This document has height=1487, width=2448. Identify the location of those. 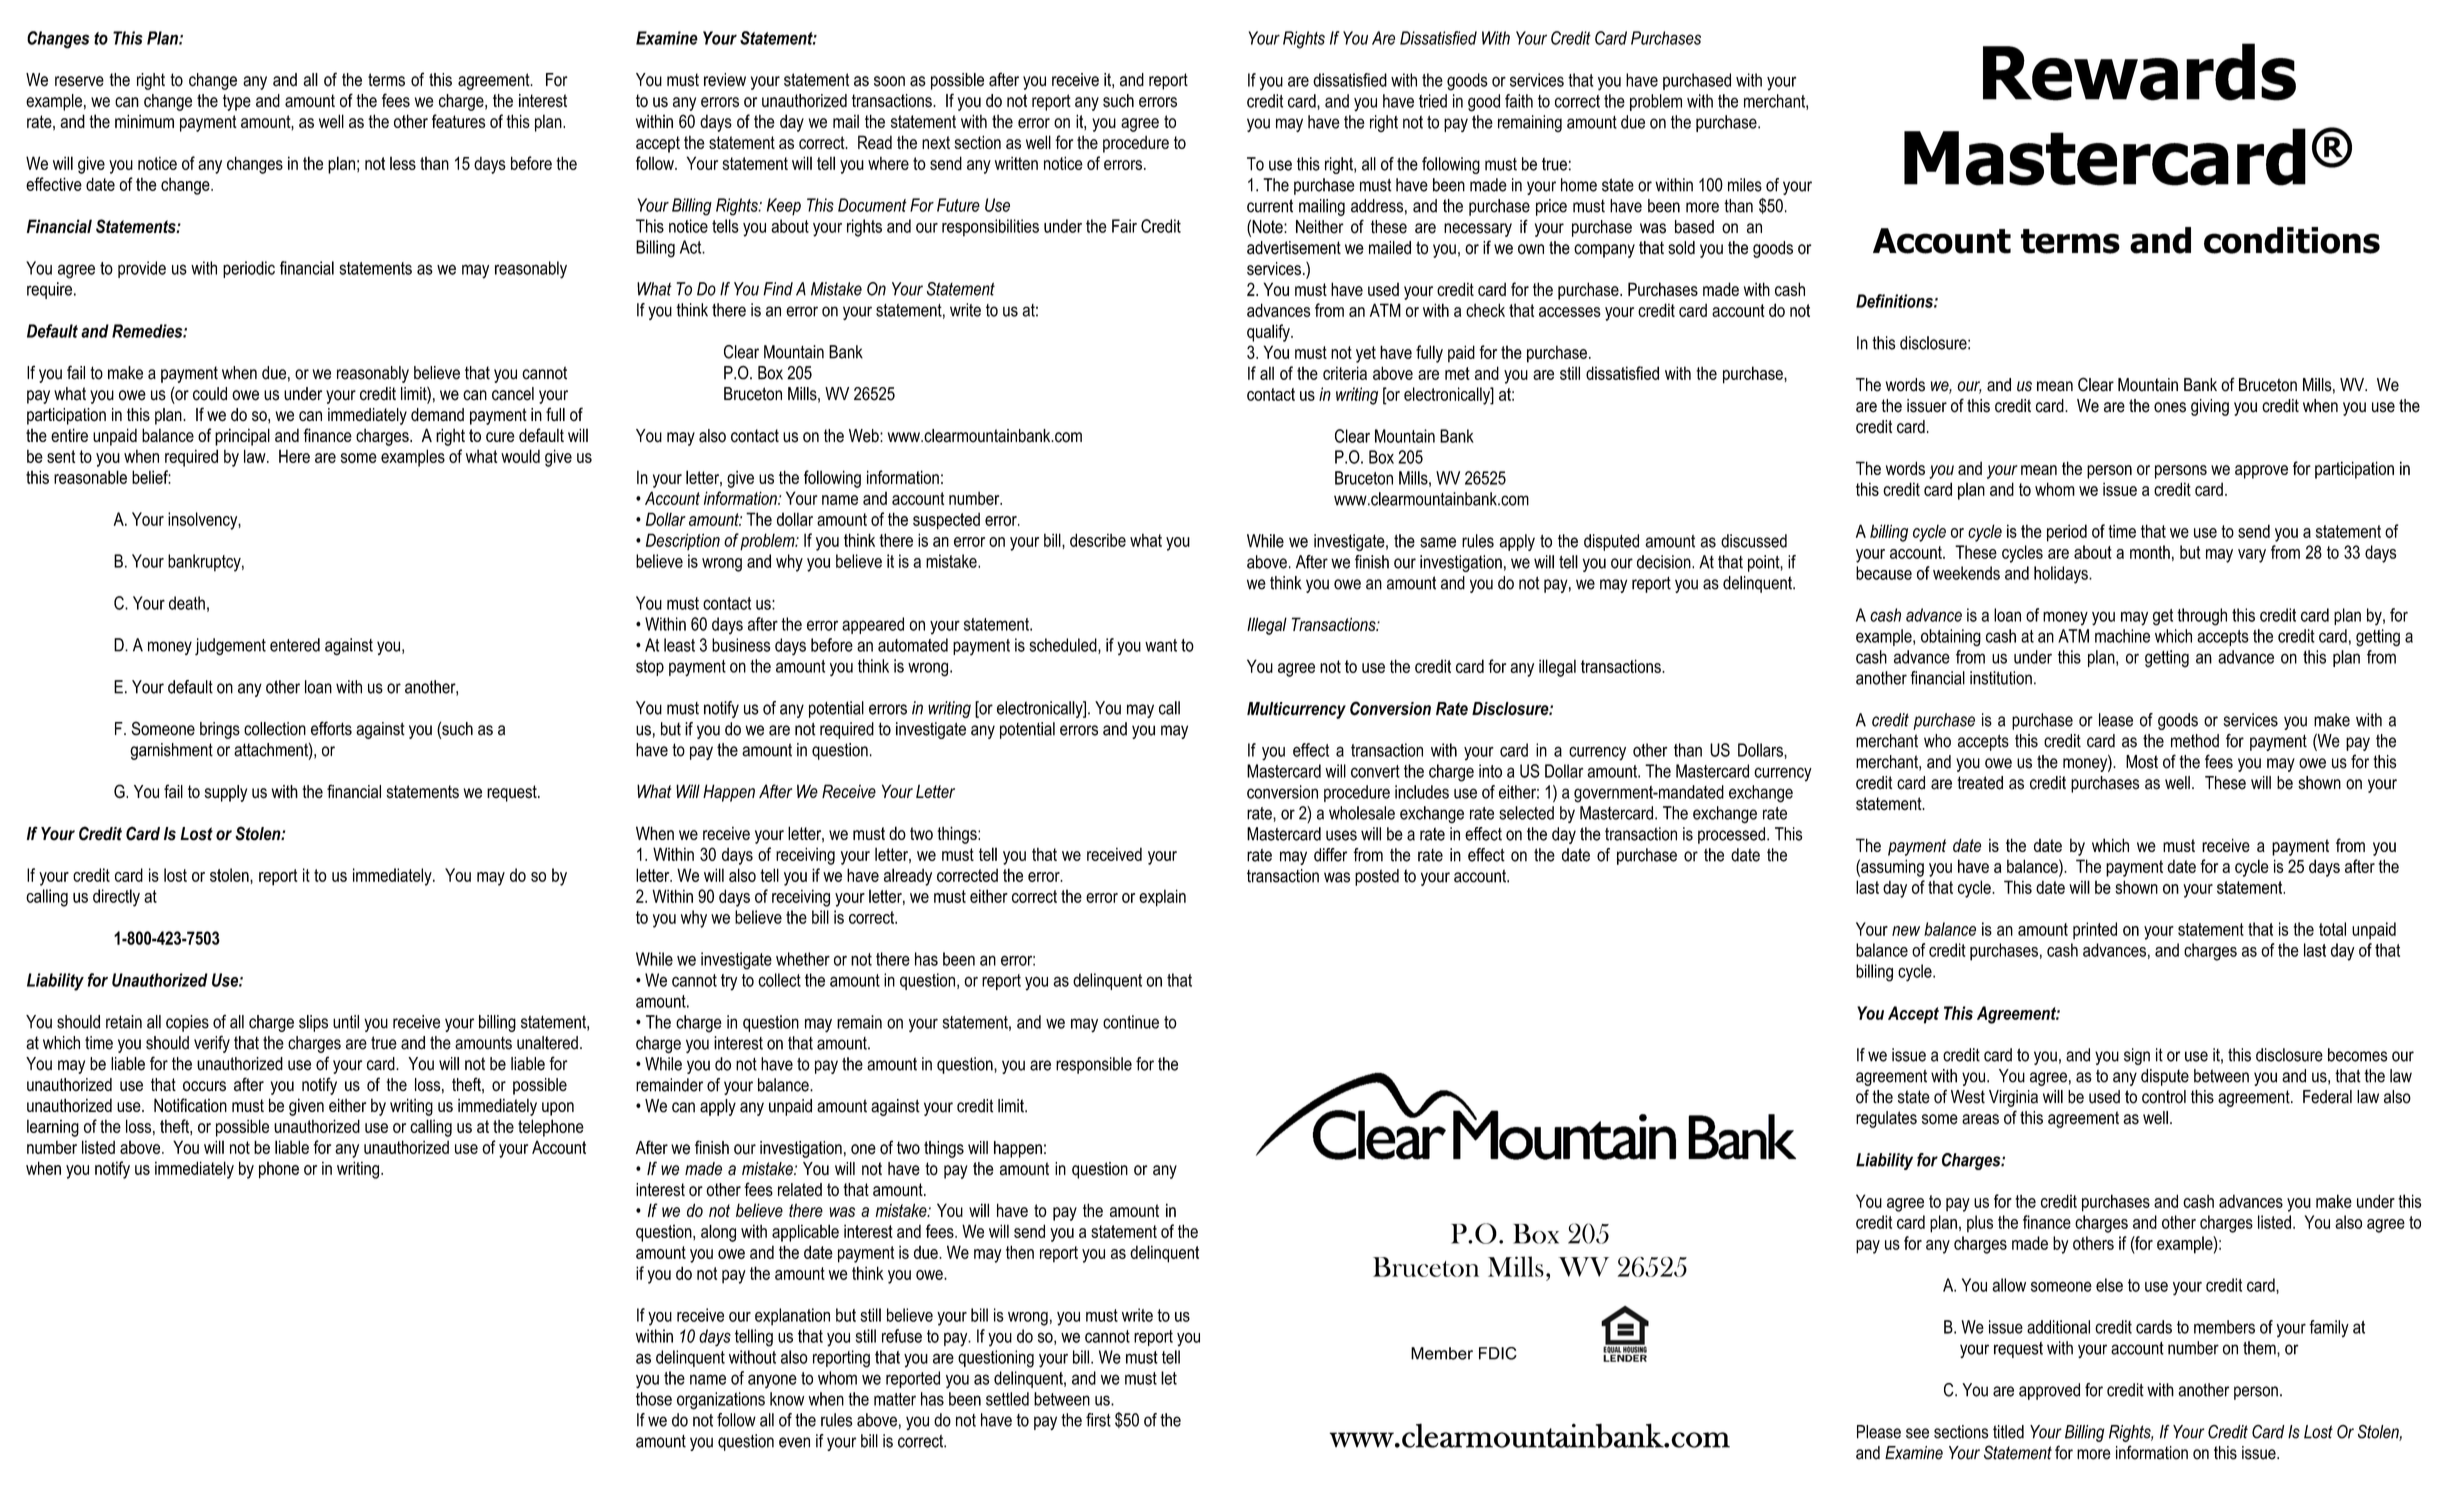
(654, 1399).
